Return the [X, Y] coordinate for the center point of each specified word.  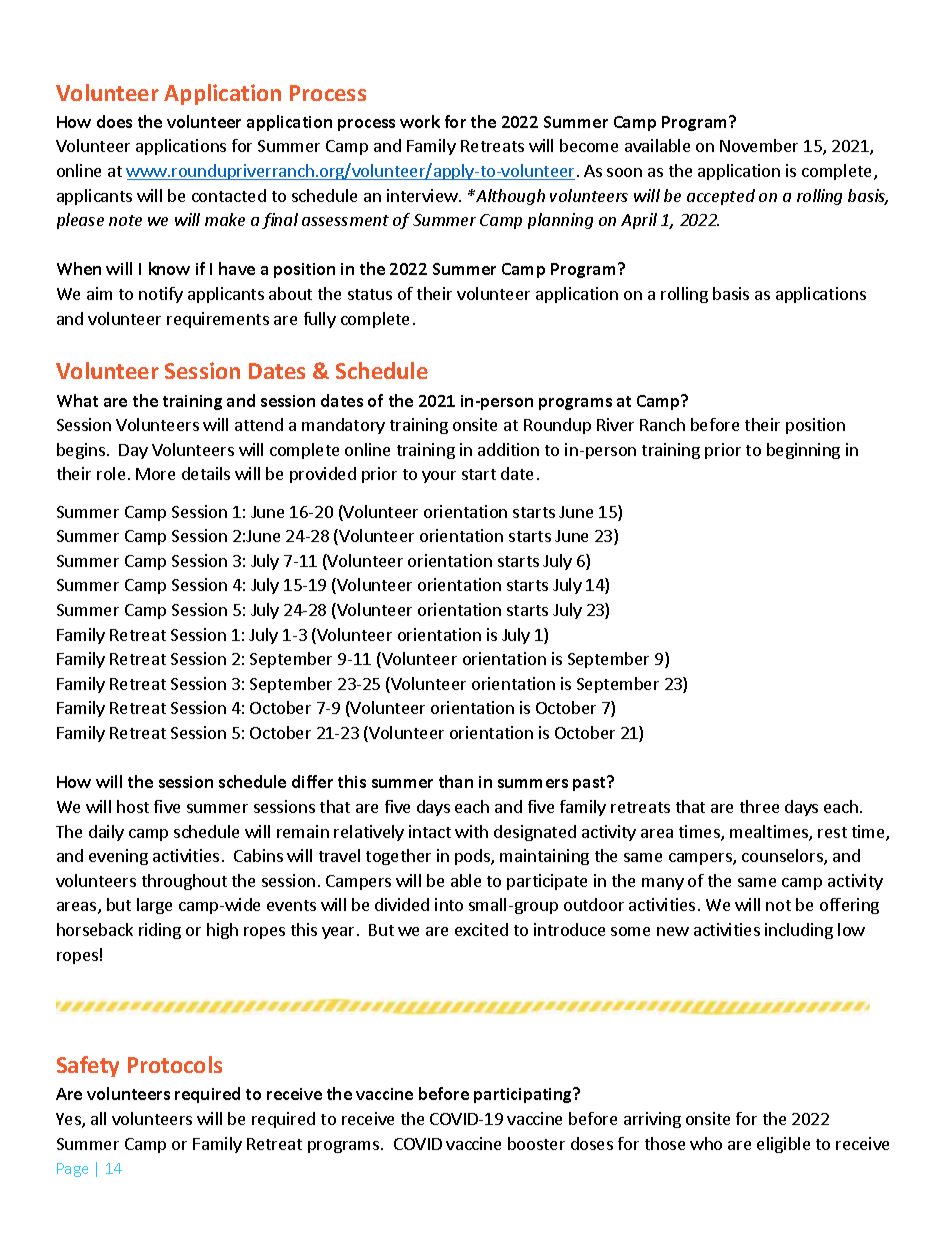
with [471, 831]
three [759, 806]
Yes [69, 1120]
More [155, 474]
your [439, 477]
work [420, 121]
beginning [803, 451]
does [114, 121]
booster [536, 1143]
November [759, 145]
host [133, 806]
